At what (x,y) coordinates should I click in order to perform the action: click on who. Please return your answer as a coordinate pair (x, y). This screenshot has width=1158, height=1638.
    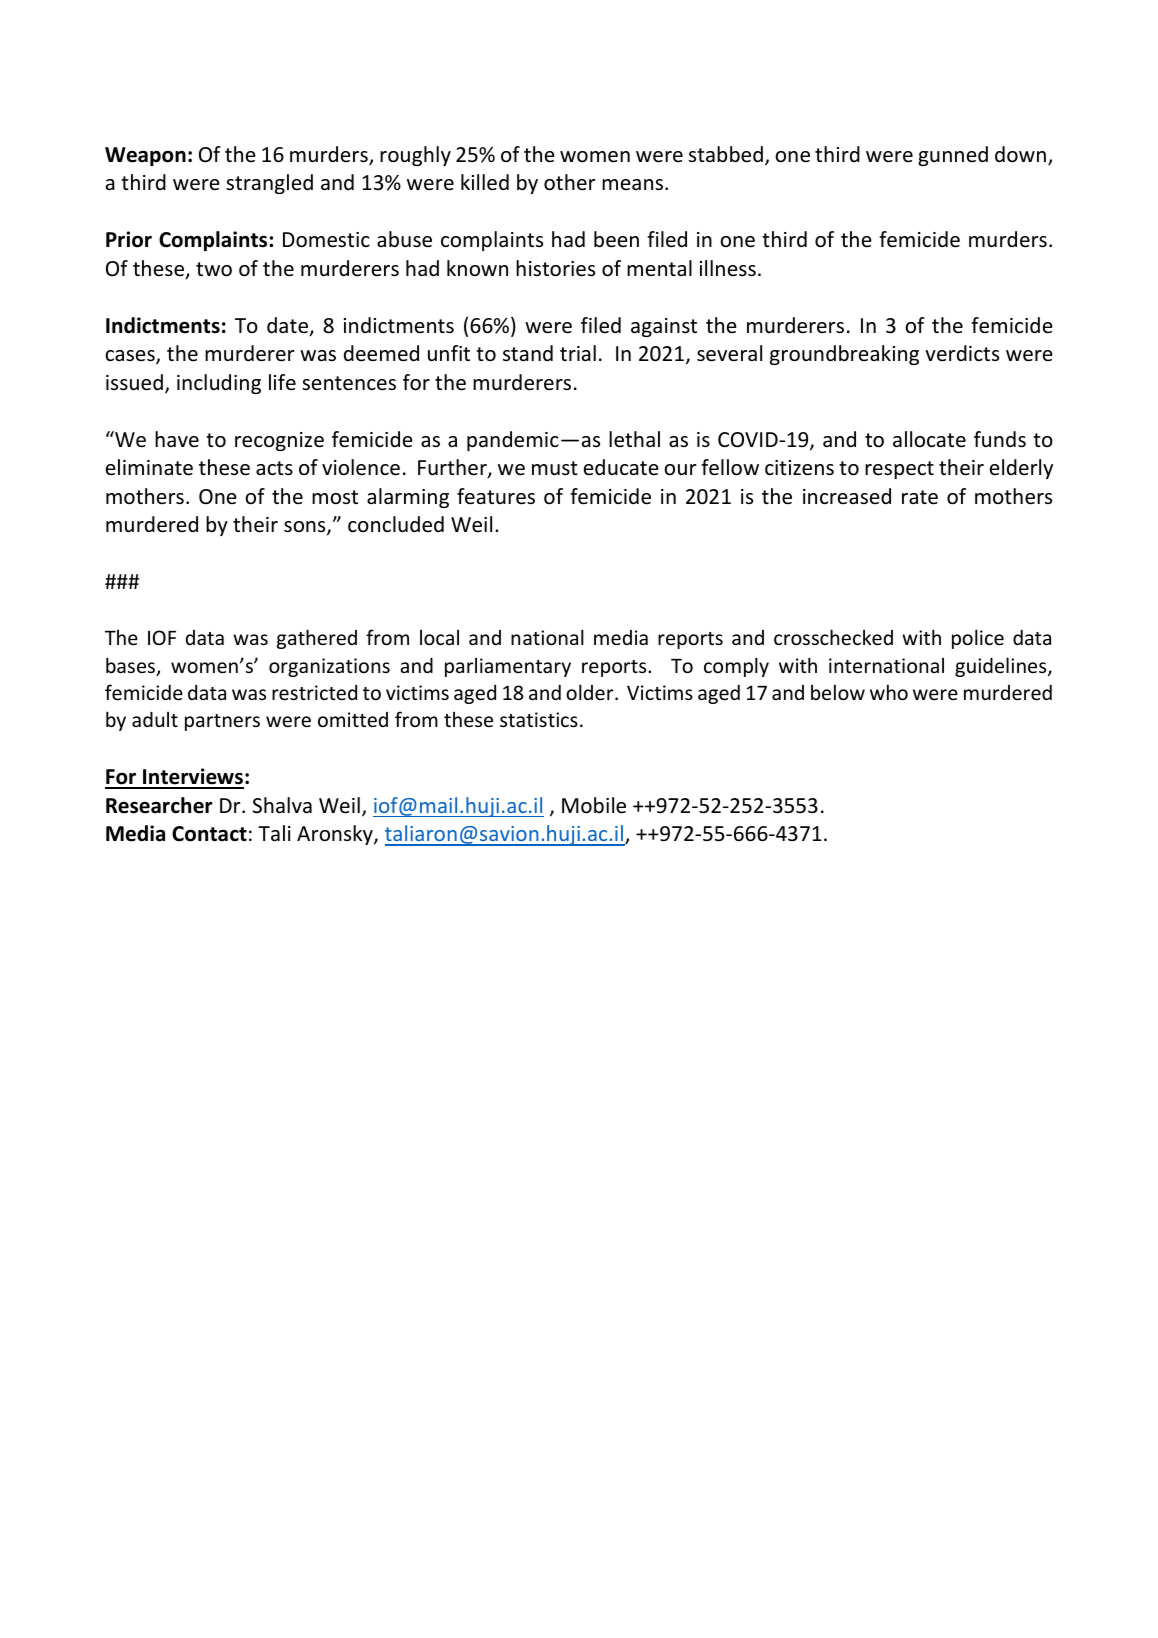
    Looking at the image, I should click on (889, 692).
